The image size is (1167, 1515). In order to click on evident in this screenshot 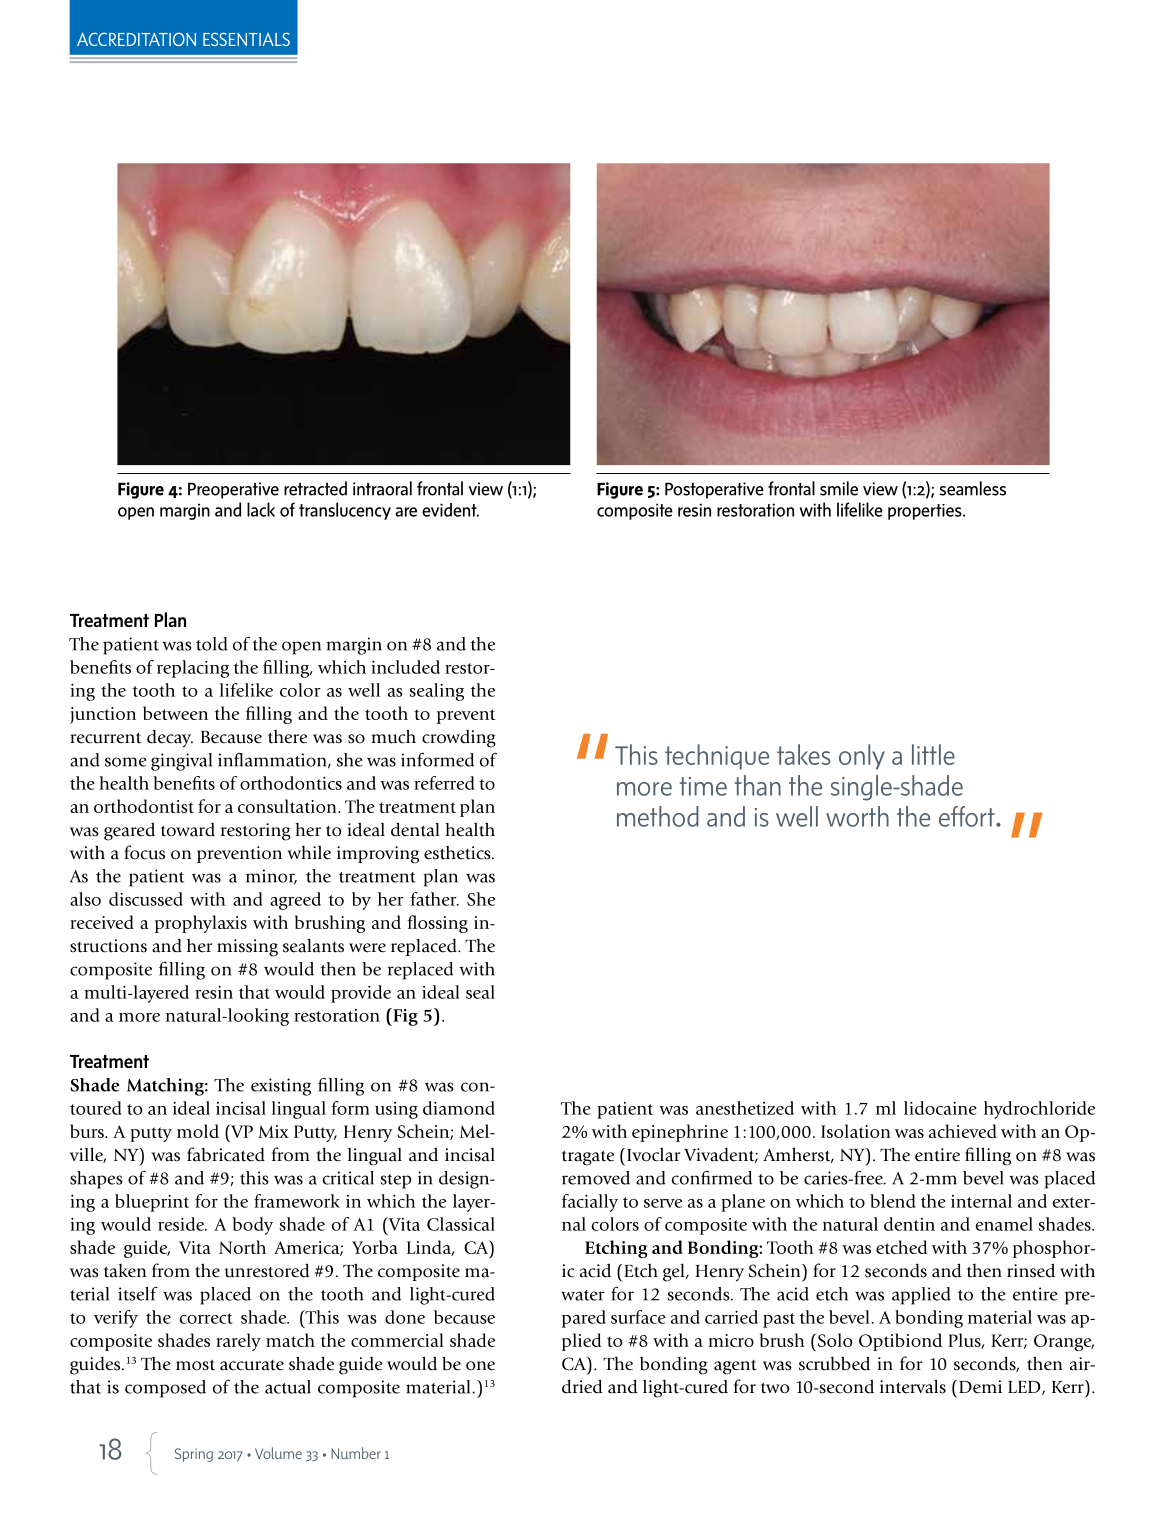, I will do `click(450, 510)`.
